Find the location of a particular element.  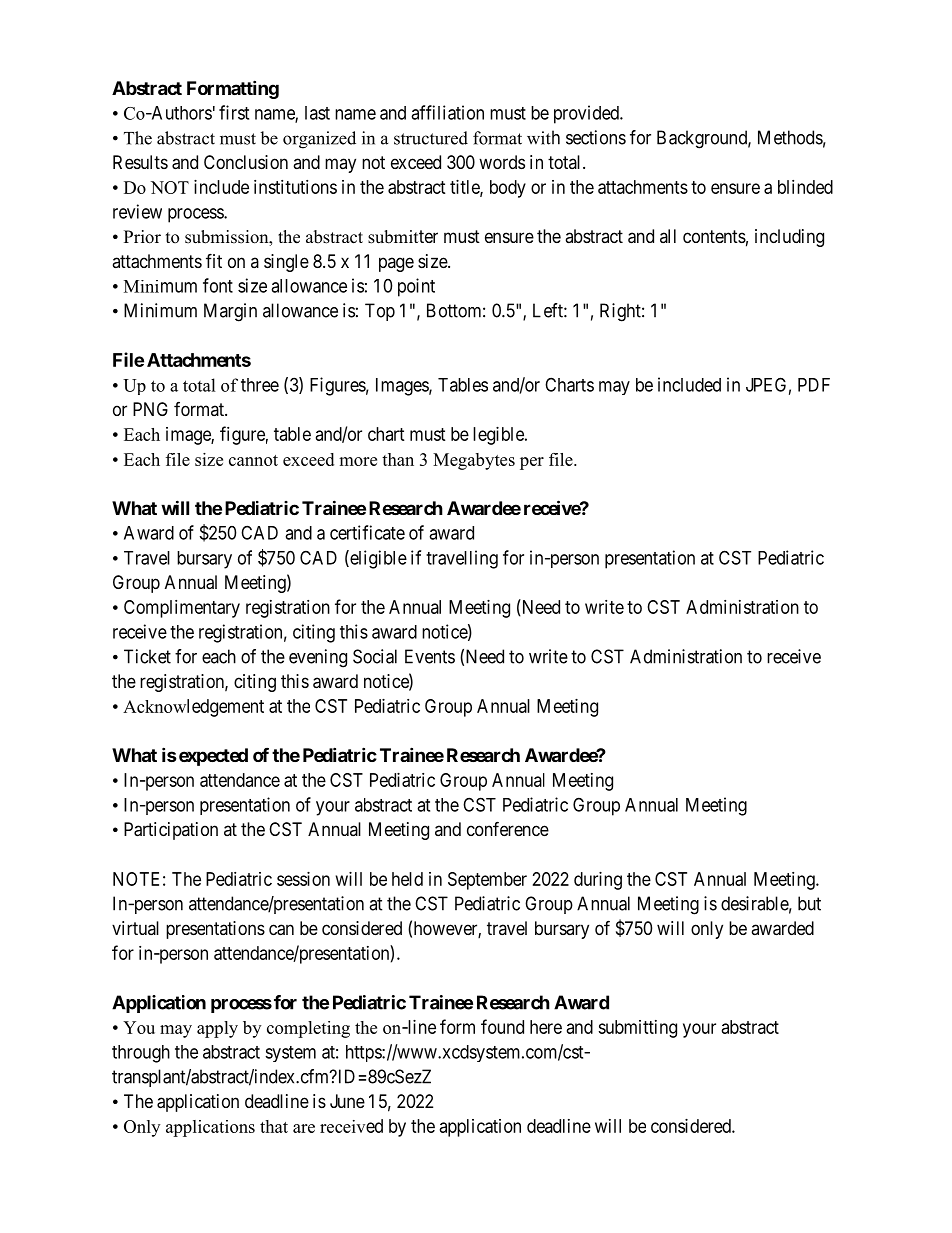

Participation is located at coordinates (171, 831).
